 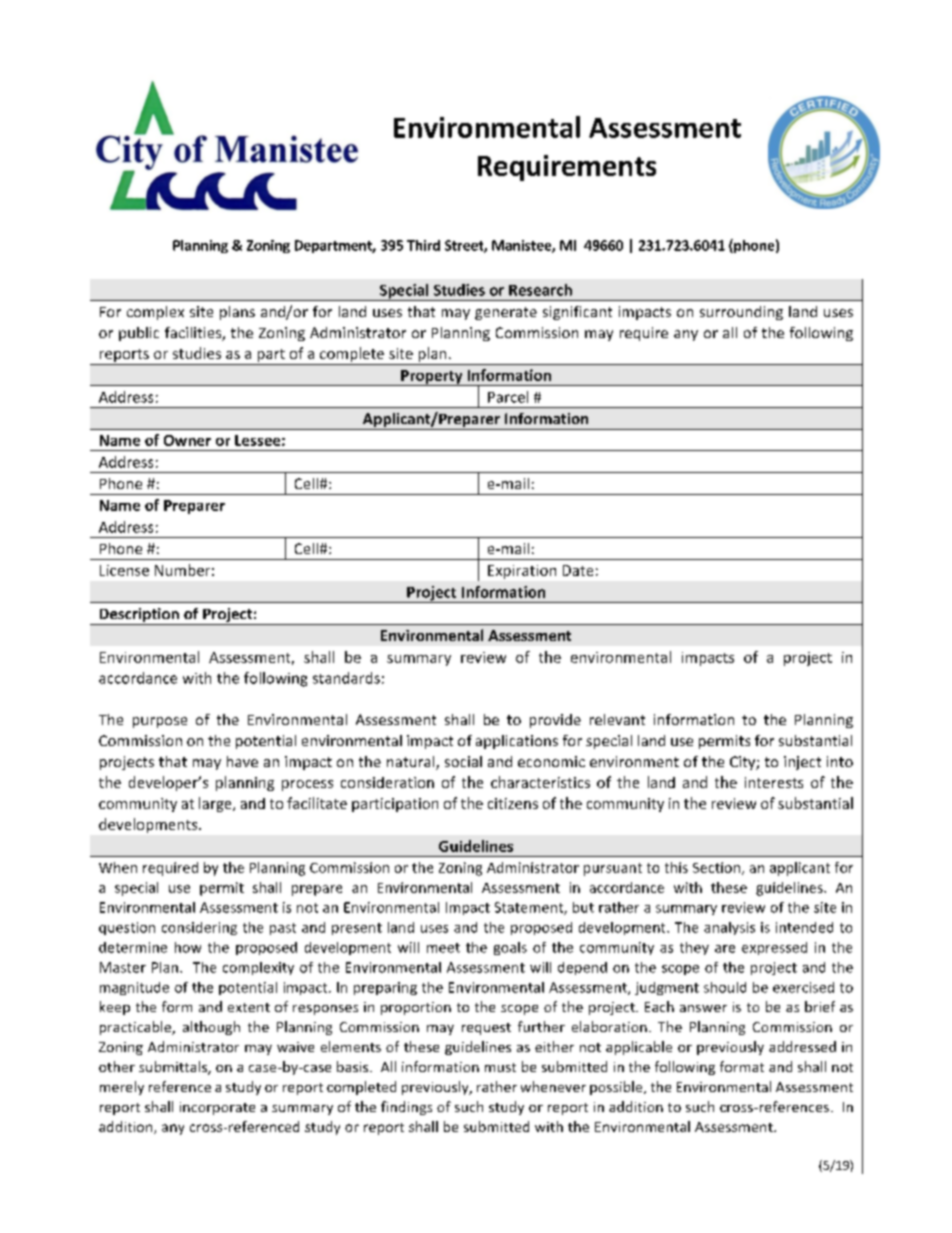 I want to click on surrounding, so click(x=741, y=313).
